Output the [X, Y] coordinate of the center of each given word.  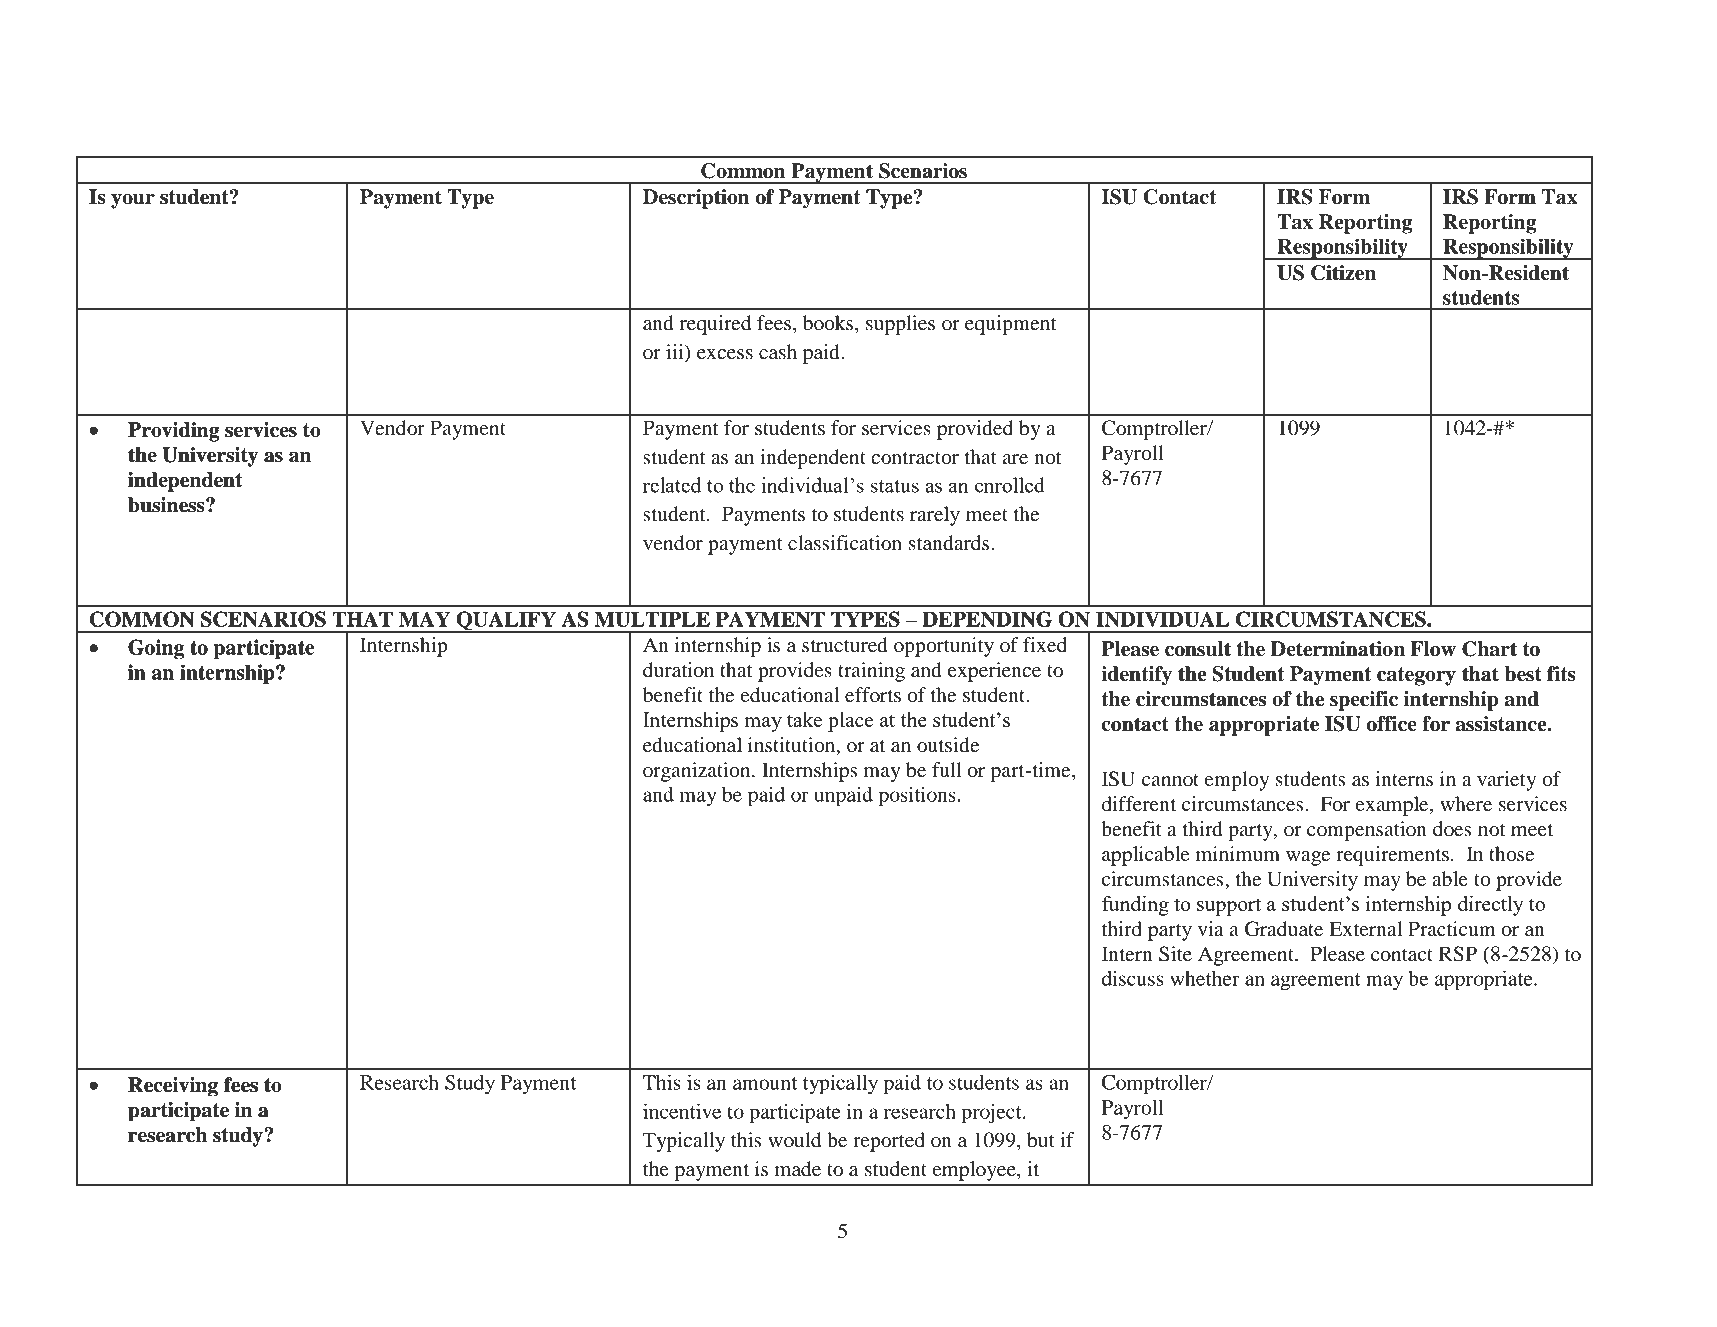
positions [917, 797]
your [133, 201]
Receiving [173, 1086]
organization [698, 772]
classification [845, 543]
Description [696, 199]
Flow [1433, 649]
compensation [1367, 831]
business [167, 505]
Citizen [1343, 273]
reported [889, 1142]
